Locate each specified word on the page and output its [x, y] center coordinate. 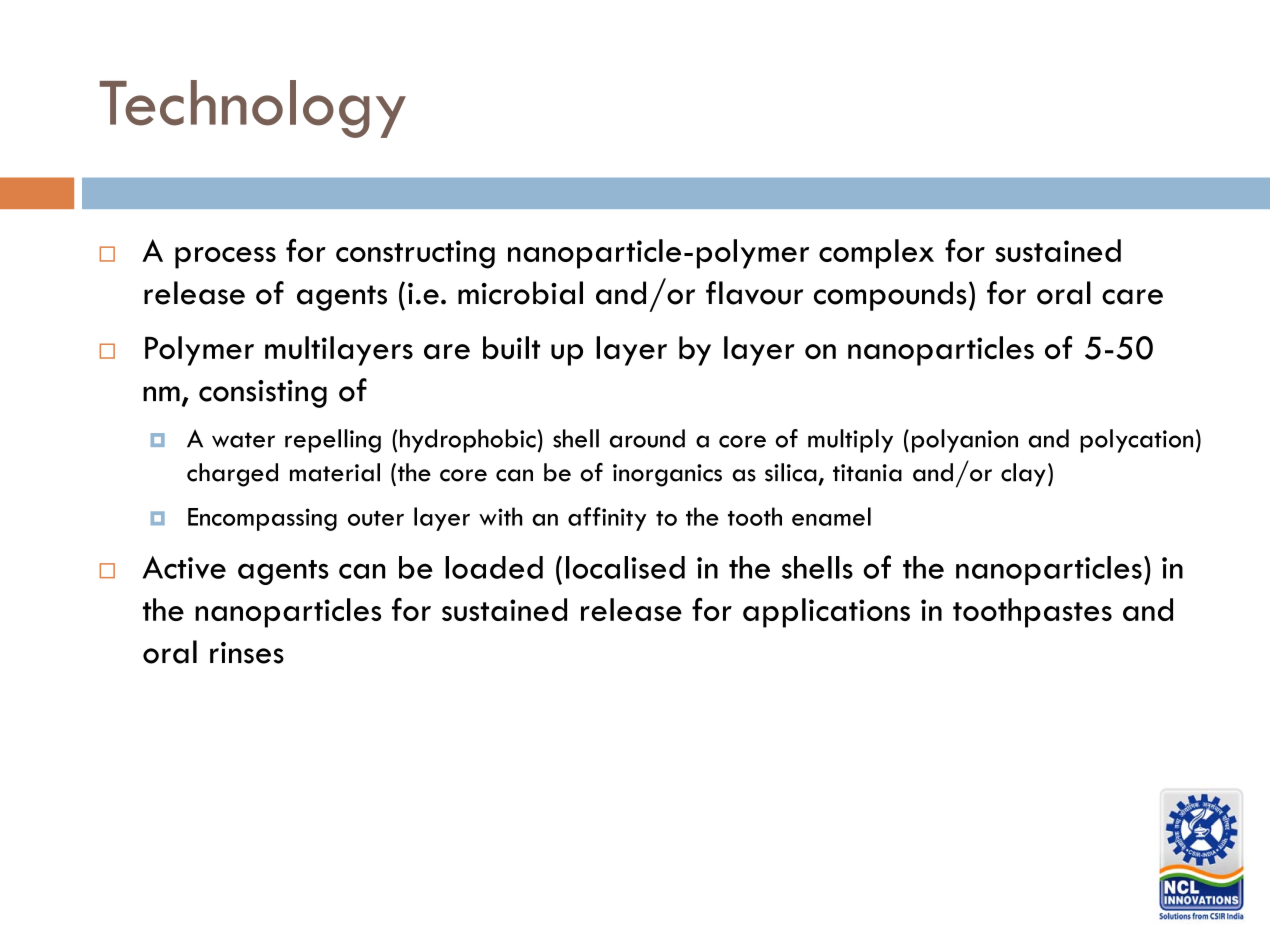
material [335, 472]
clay [1023, 475]
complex [876, 254]
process [225, 258]
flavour [754, 293]
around [647, 438]
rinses [247, 653]
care [1132, 297]
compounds [890, 296]
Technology [253, 109]
